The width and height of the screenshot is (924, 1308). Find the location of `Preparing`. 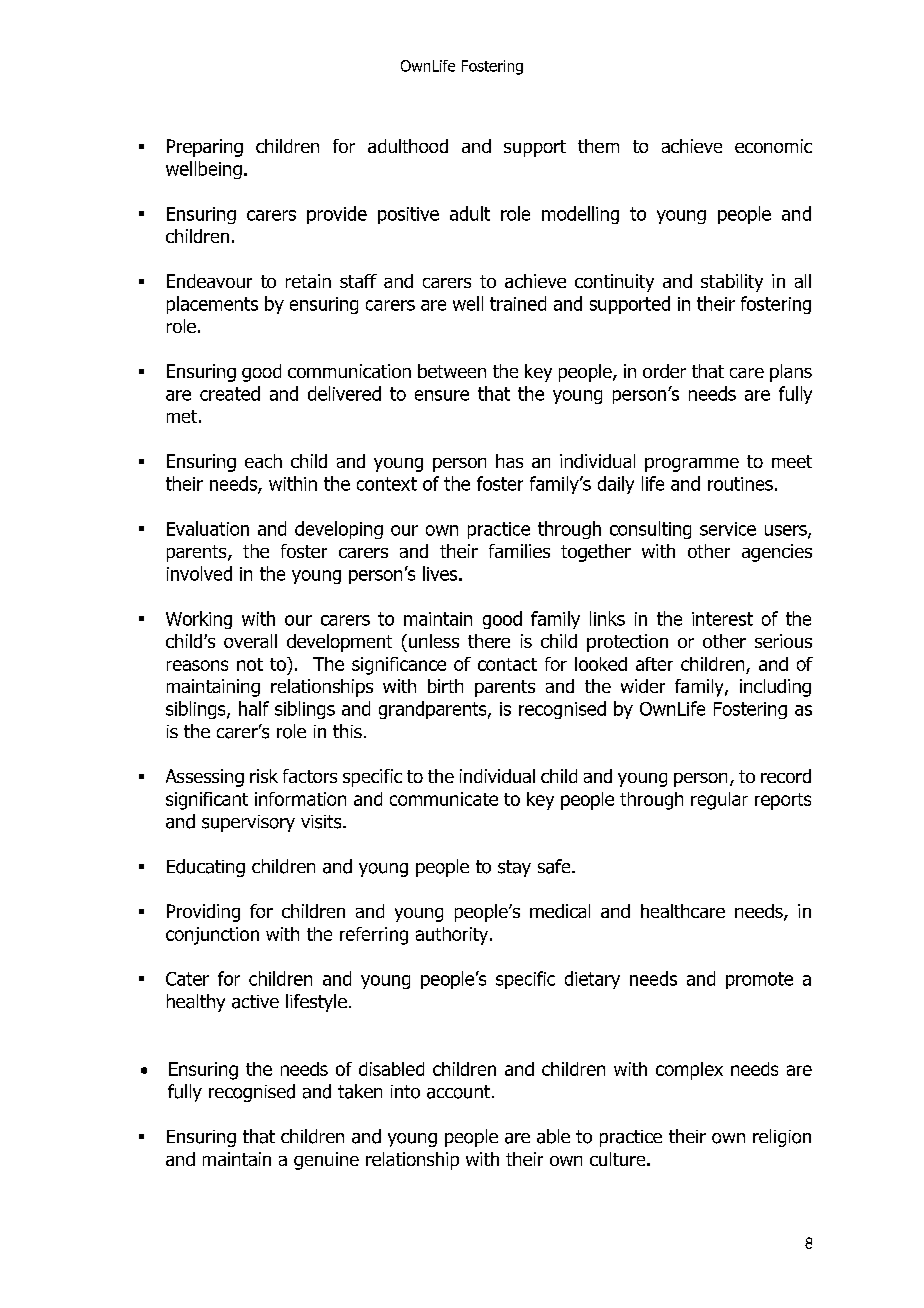

Preparing is located at coordinates (205, 148).
